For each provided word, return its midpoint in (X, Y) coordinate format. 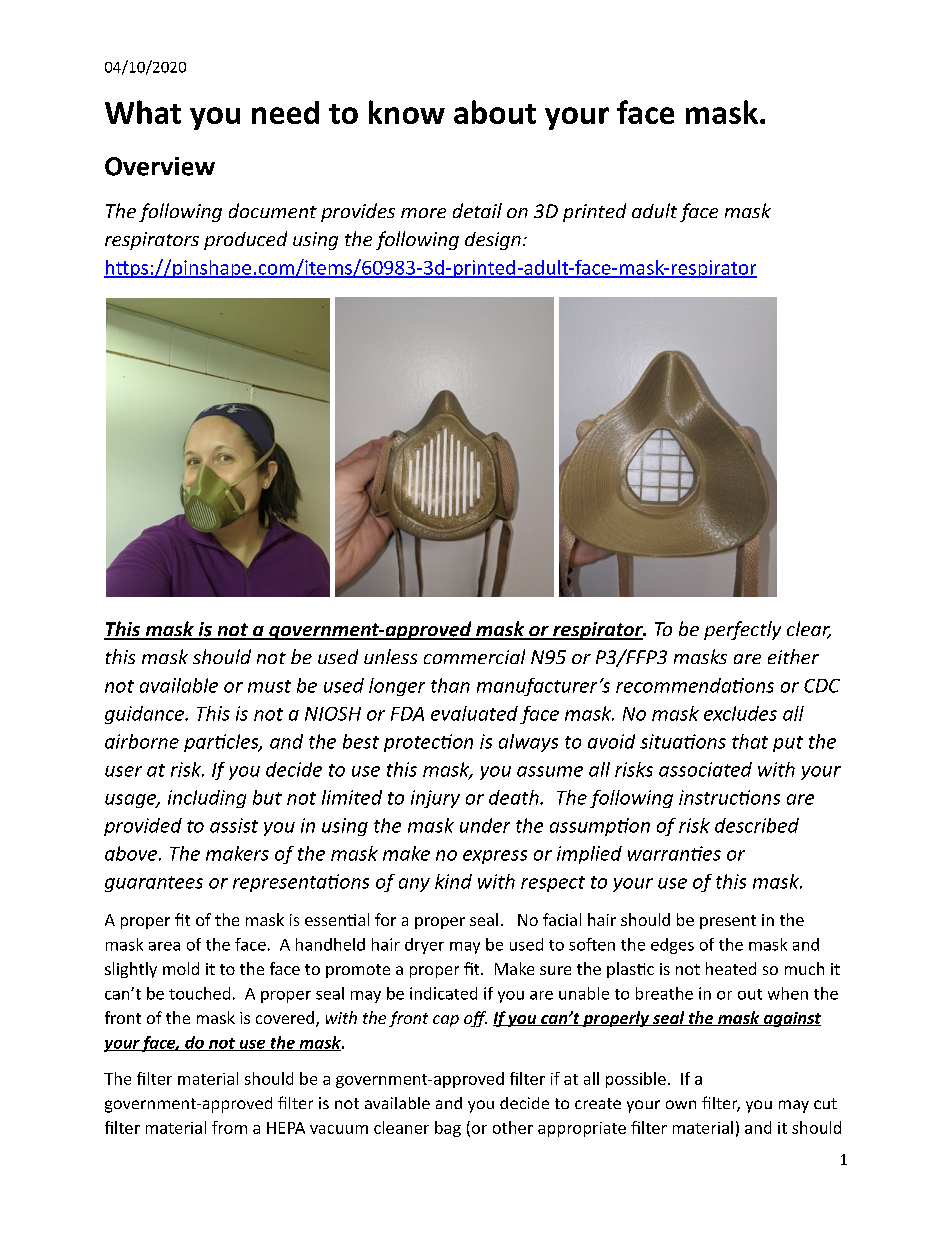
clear (809, 630)
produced (245, 240)
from (229, 1127)
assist (234, 825)
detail (477, 210)
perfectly (742, 630)
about (495, 112)
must (269, 686)
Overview (160, 166)
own (681, 1104)
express (495, 857)
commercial (474, 656)
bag (448, 1129)
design (493, 241)
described (757, 825)
